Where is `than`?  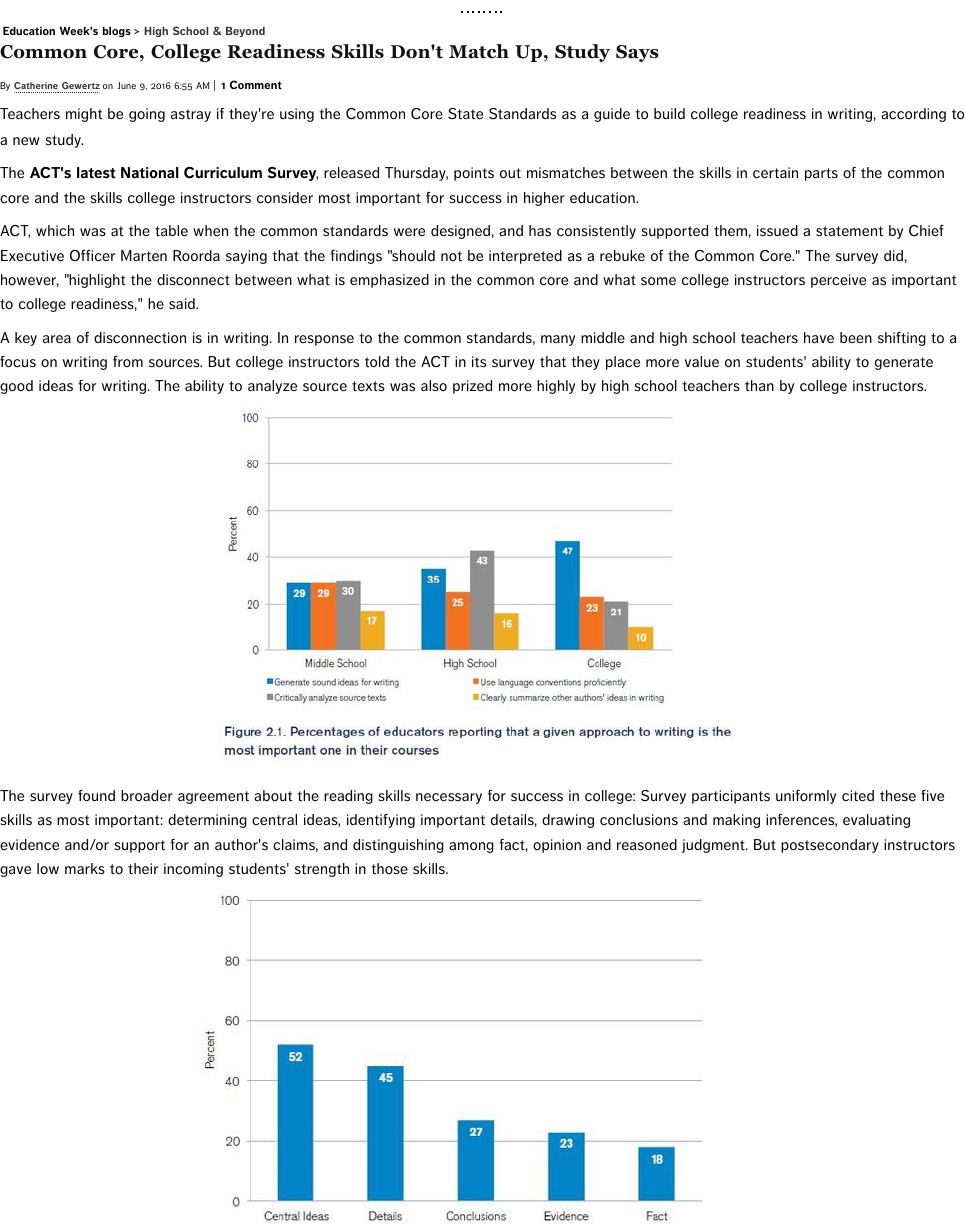 than is located at coordinates (759, 385).
